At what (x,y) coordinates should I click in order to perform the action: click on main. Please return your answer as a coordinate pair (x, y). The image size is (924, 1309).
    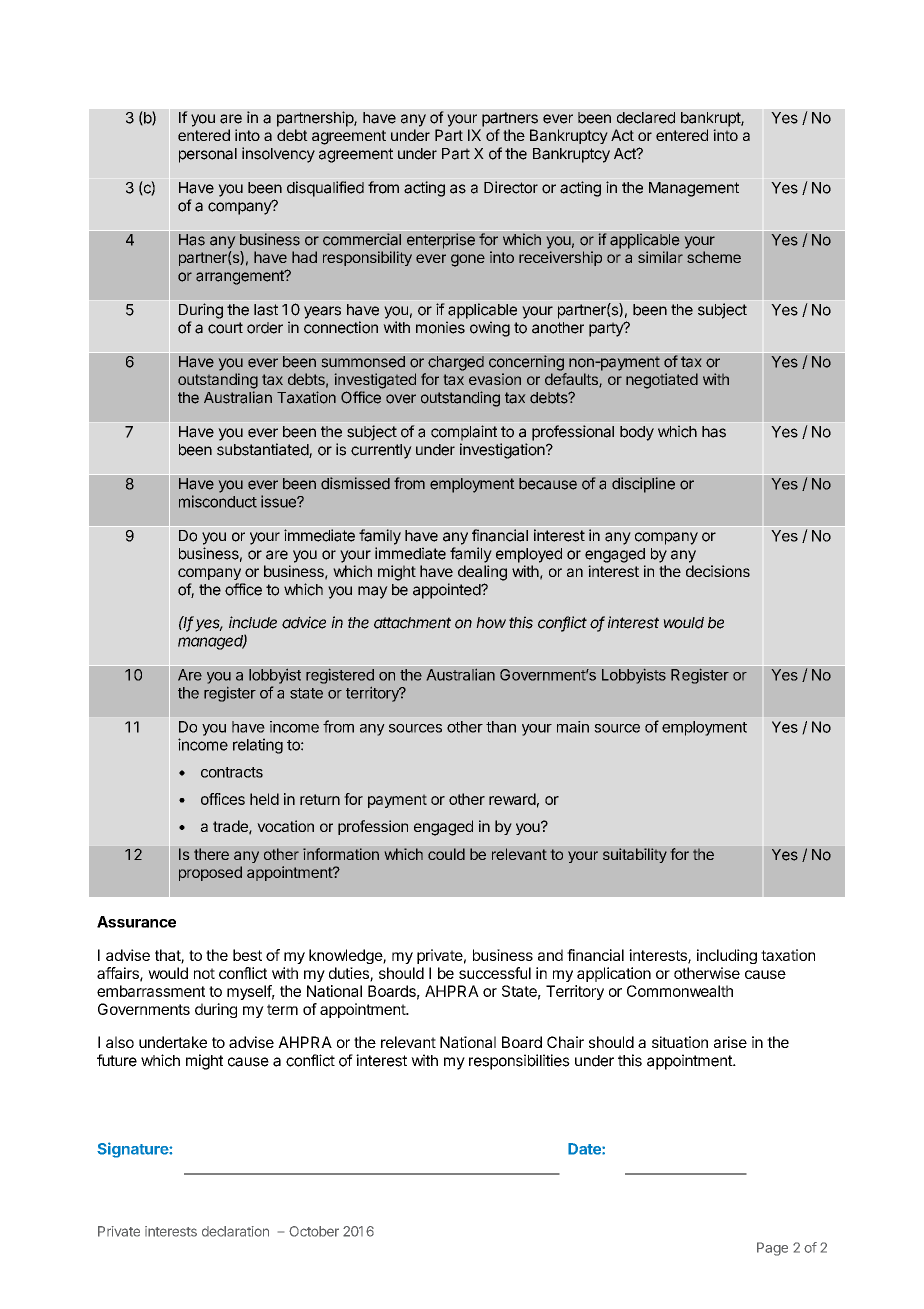
    Looking at the image, I should click on (573, 727).
